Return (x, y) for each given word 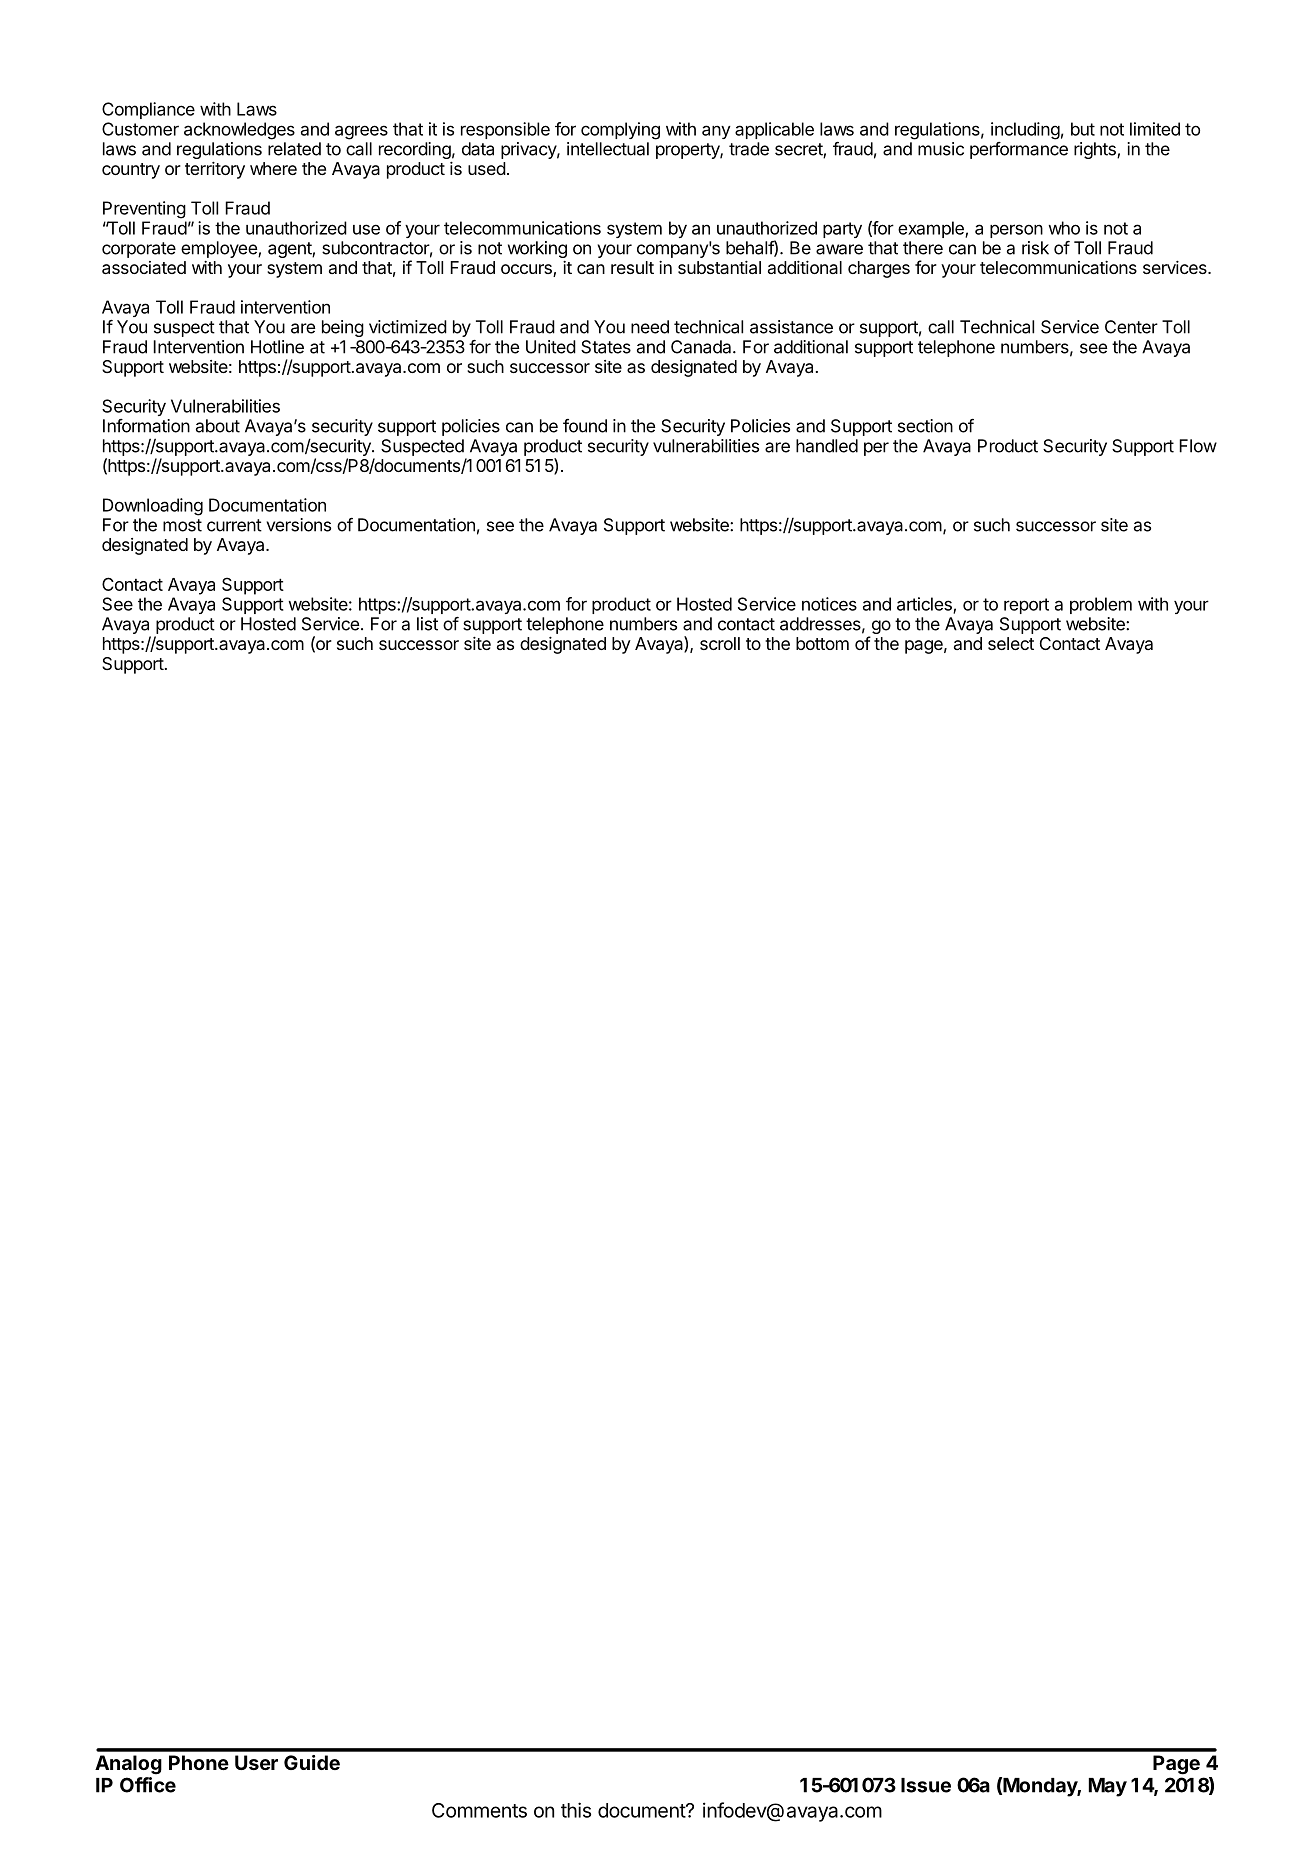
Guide (312, 1762)
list (427, 624)
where (273, 168)
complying (620, 131)
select (1011, 643)
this (576, 1810)
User (256, 1762)
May (1108, 1787)
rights (1096, 150)
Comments (479, 1810)
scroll (720, 643)
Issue (926, 1785)
